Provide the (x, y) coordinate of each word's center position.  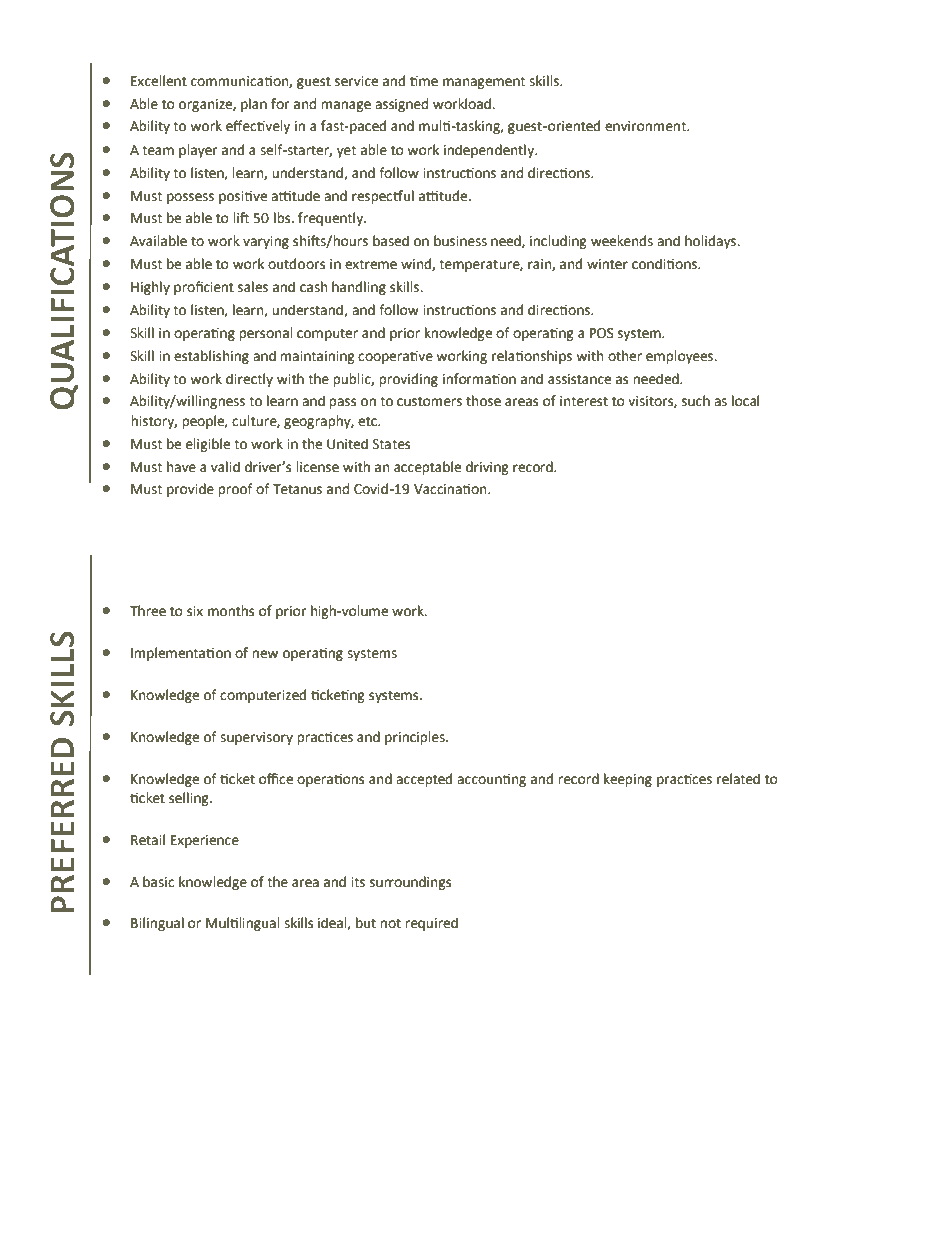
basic (158, 882)
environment (647, 126)
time (424, 81)
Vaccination (451, 489)
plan (254, 105)
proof (235, 490)
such (696, 401)
